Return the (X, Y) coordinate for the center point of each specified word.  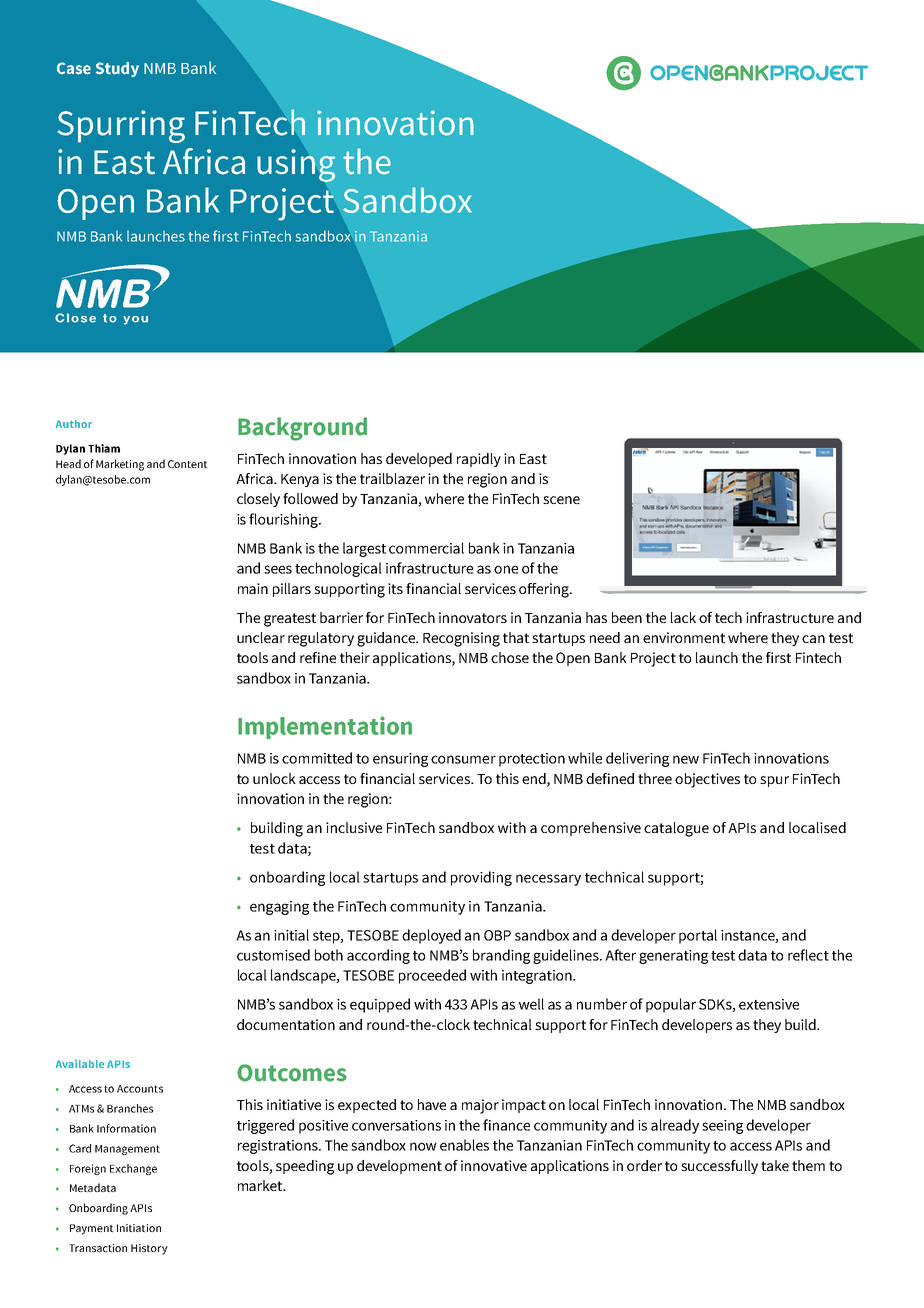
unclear (261, 637)
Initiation (139, 1228)
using (296, 166)
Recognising (461, 639)
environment (684, 637)
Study (117, 69)
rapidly (479, 460)
